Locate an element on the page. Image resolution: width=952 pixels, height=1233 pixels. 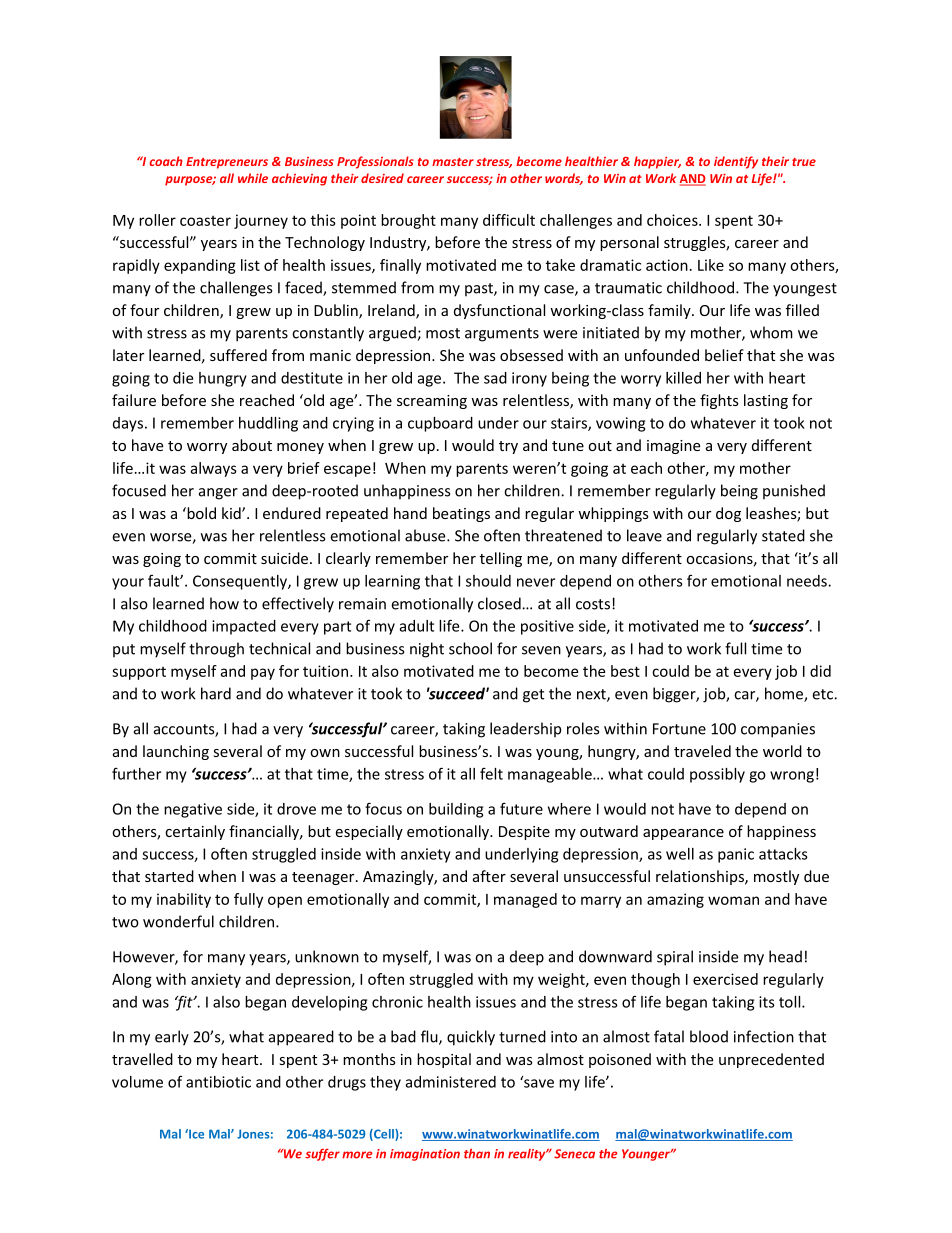
building is located at coordinates (456, 810).
